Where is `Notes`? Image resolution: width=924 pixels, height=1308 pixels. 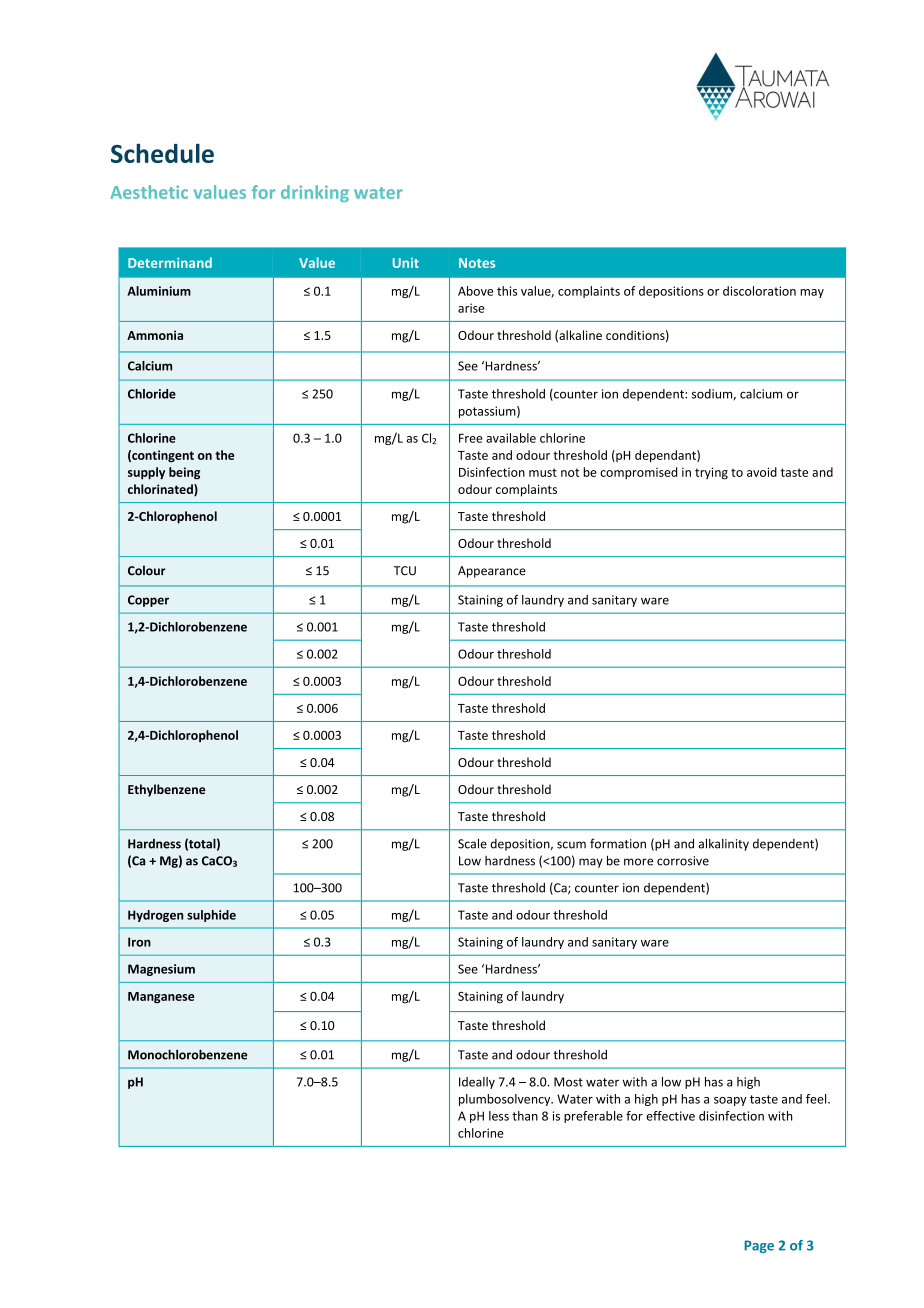
Notes is located at coordinates (477, 263).
